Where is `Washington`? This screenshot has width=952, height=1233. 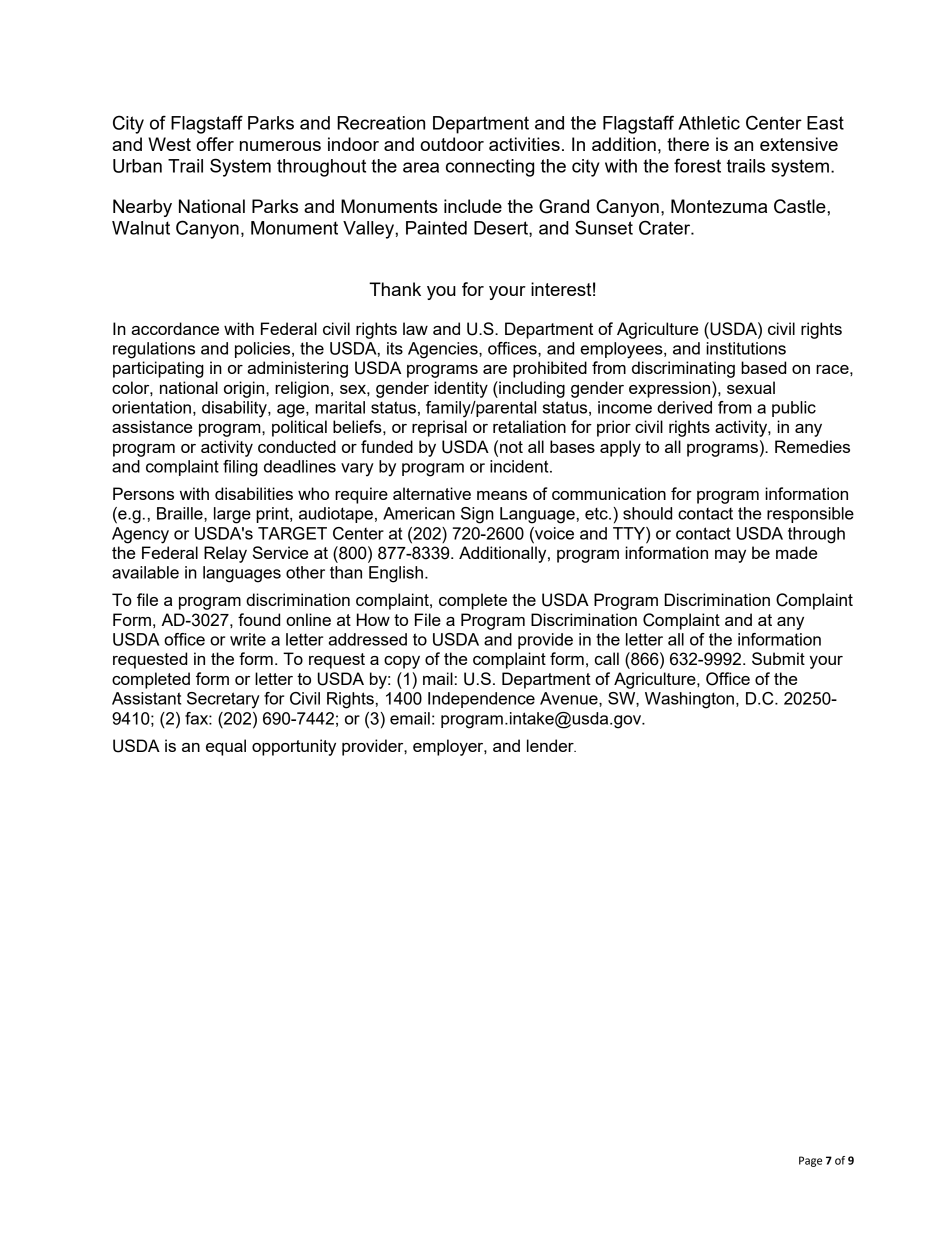
Washington is located at coordinates (689, 700).
